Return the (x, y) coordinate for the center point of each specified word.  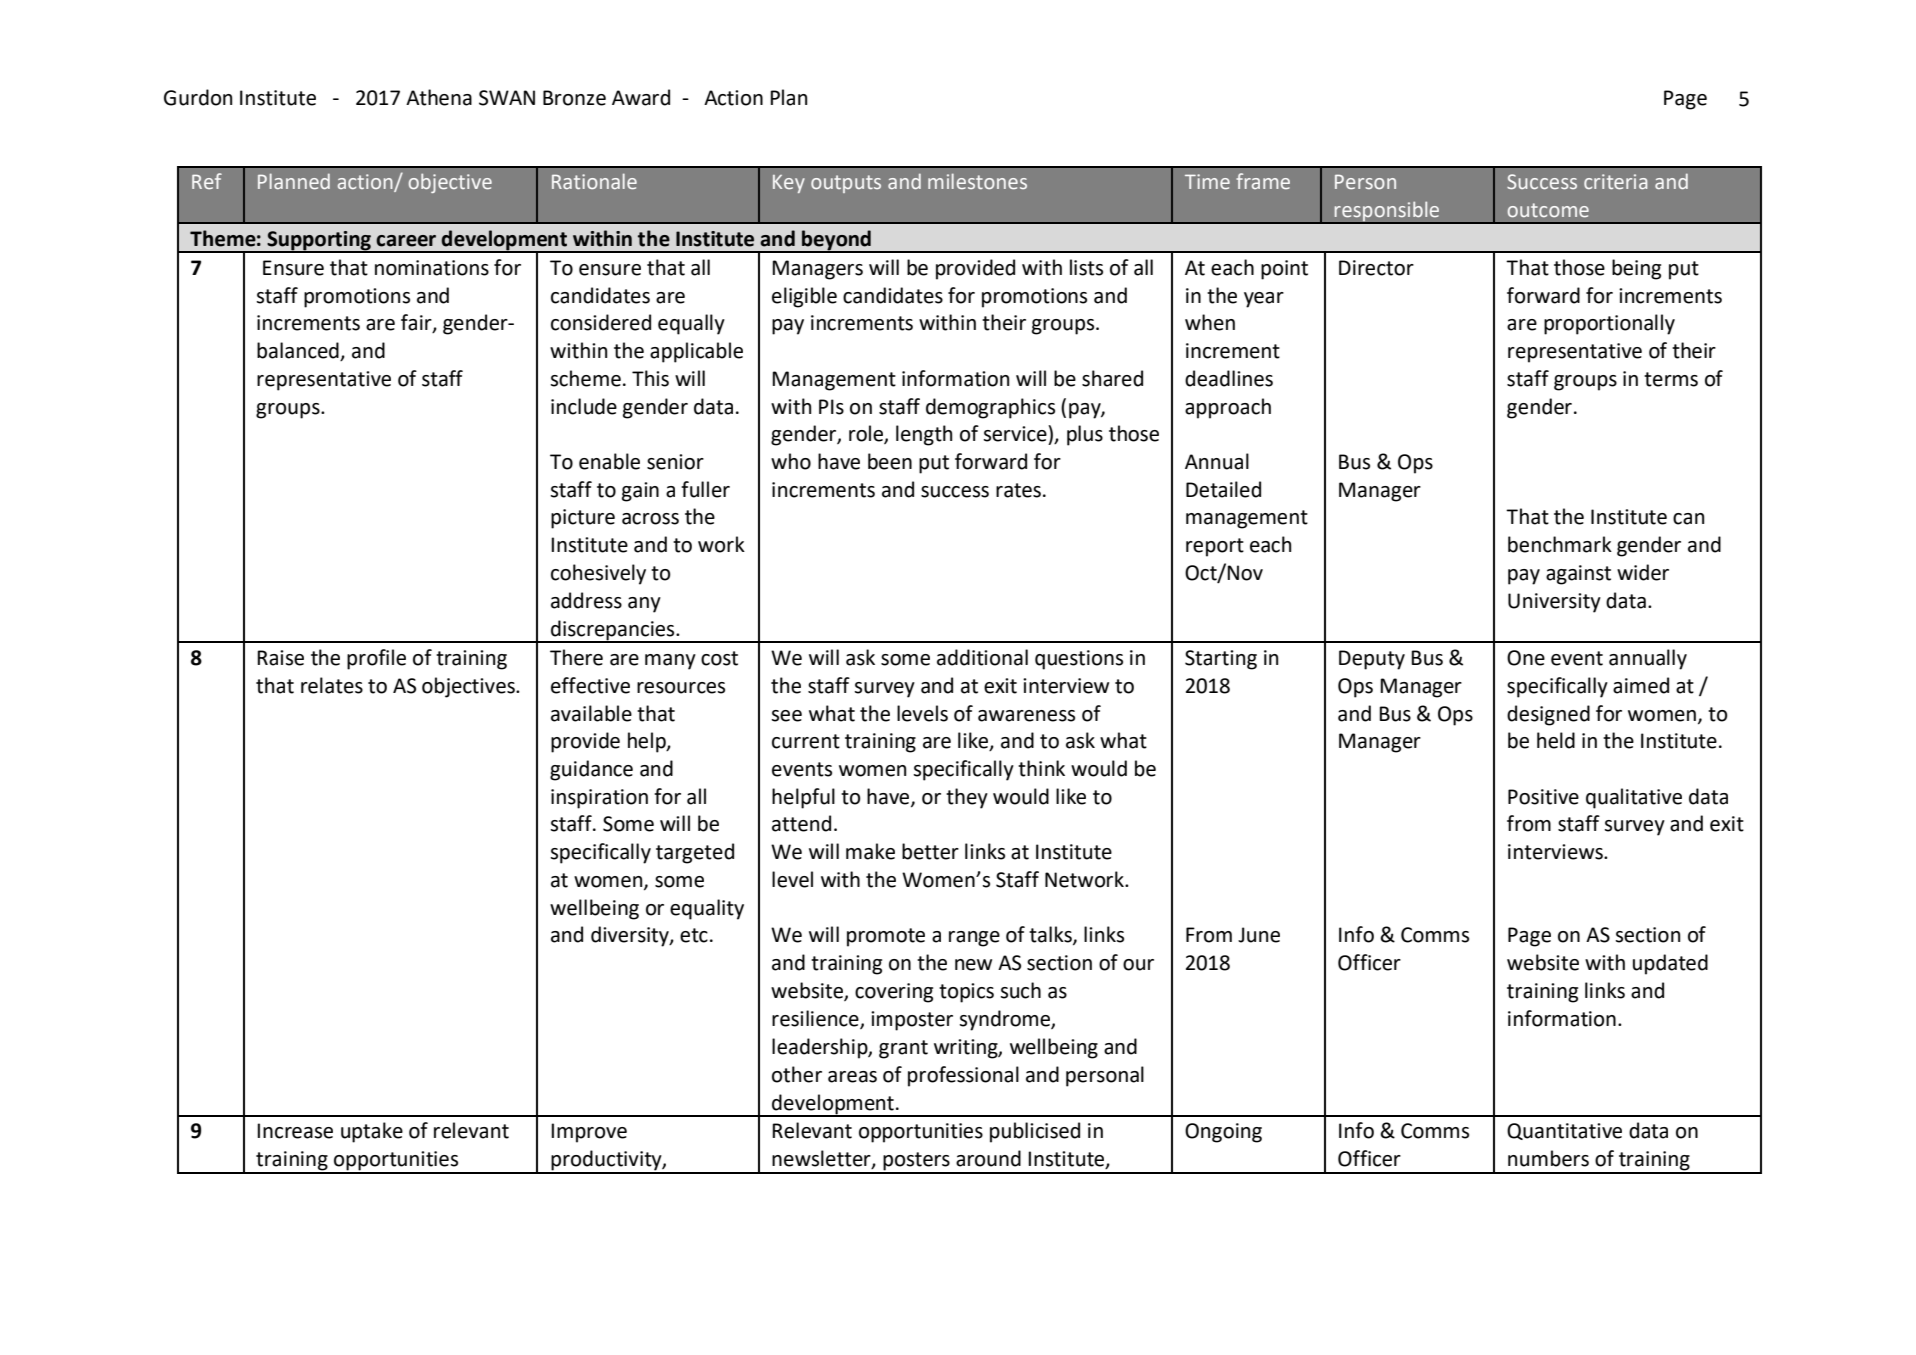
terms (1671, 379)
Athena (439, 97)
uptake (372, 1132)
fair (417, 323)
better (930, 851)
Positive (1543, 797)
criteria (1615, 181)
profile (376, 659)
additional (982, 657)
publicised (1035, 1132)
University (1554, 603)
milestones (977, 181)
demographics (990, 408)
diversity (631, 936)
